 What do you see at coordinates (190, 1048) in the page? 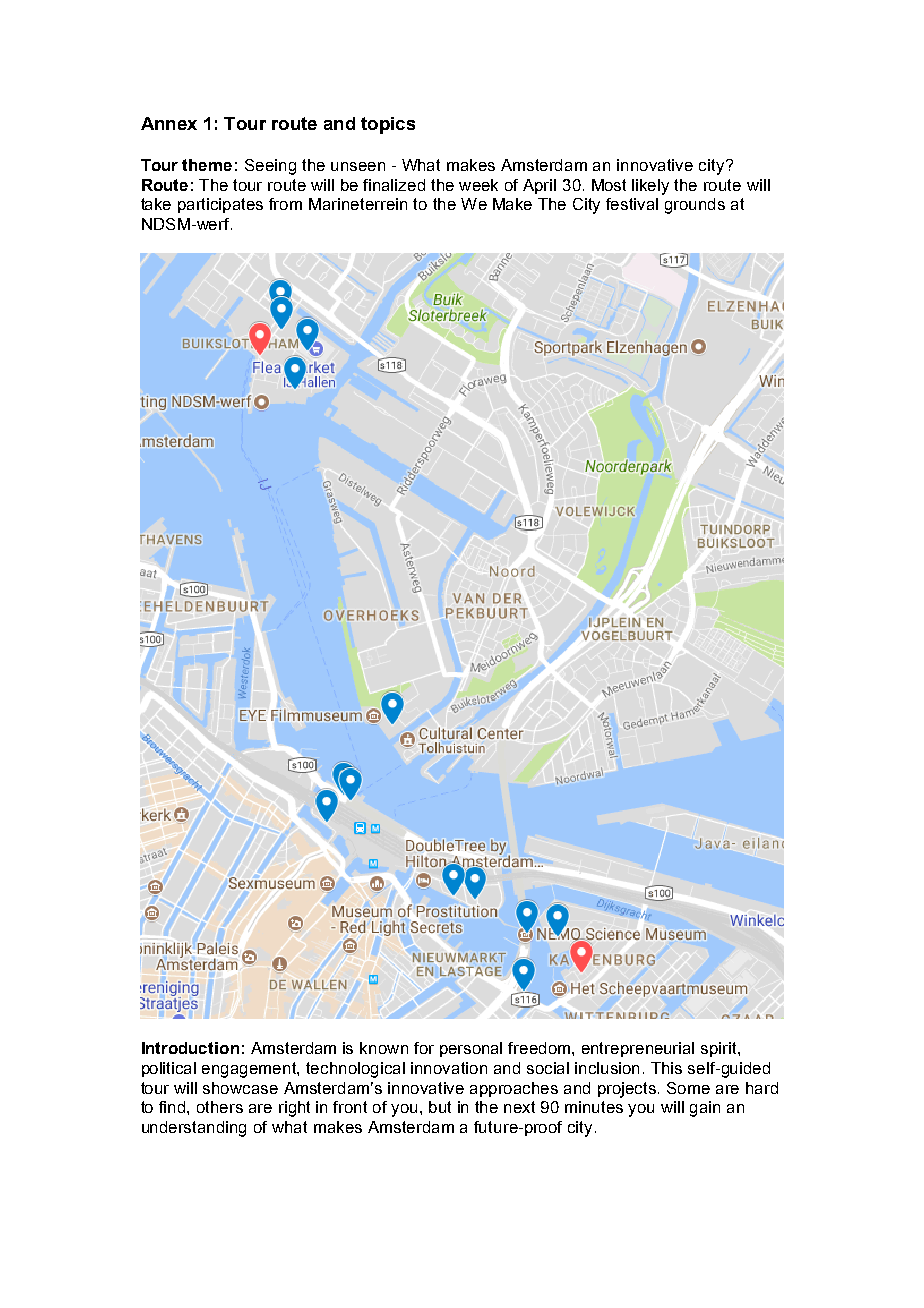
I see `Introduction` at bounding box center [190, 1048].
